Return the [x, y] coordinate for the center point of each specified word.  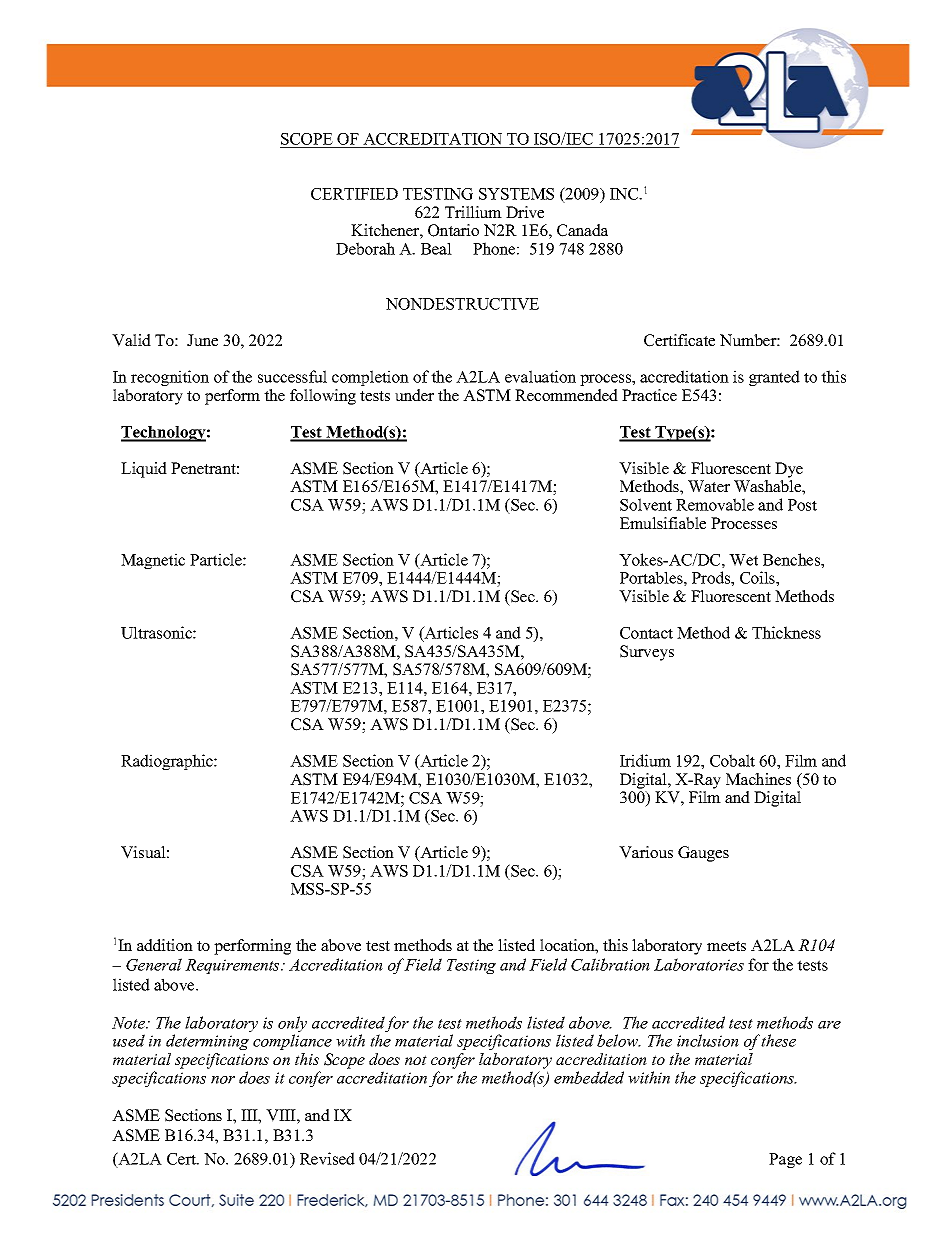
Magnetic [153, 561]
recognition [170, 378]
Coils [758, 577]
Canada [582, 230]
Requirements [233, 966]
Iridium [645, 760]
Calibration [610, 964]
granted [774, 378]
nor [223, 1080]
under [414, 395]
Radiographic [168, 762]
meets [726, 946]
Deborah [365, 248]
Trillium [473, 212]
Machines [758, 779]
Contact [646, 633]
